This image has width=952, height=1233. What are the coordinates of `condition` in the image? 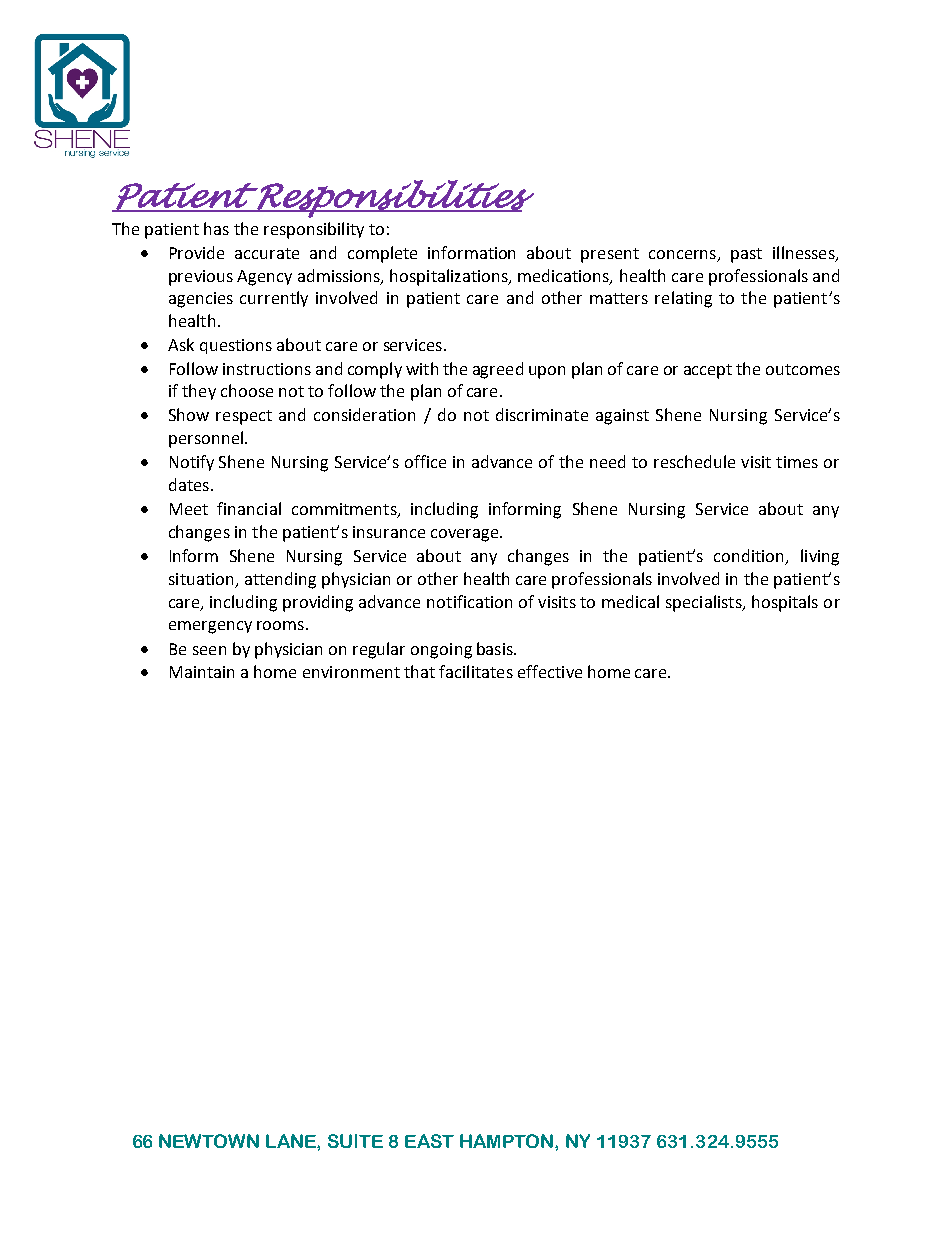 It's located at (750, 557).
